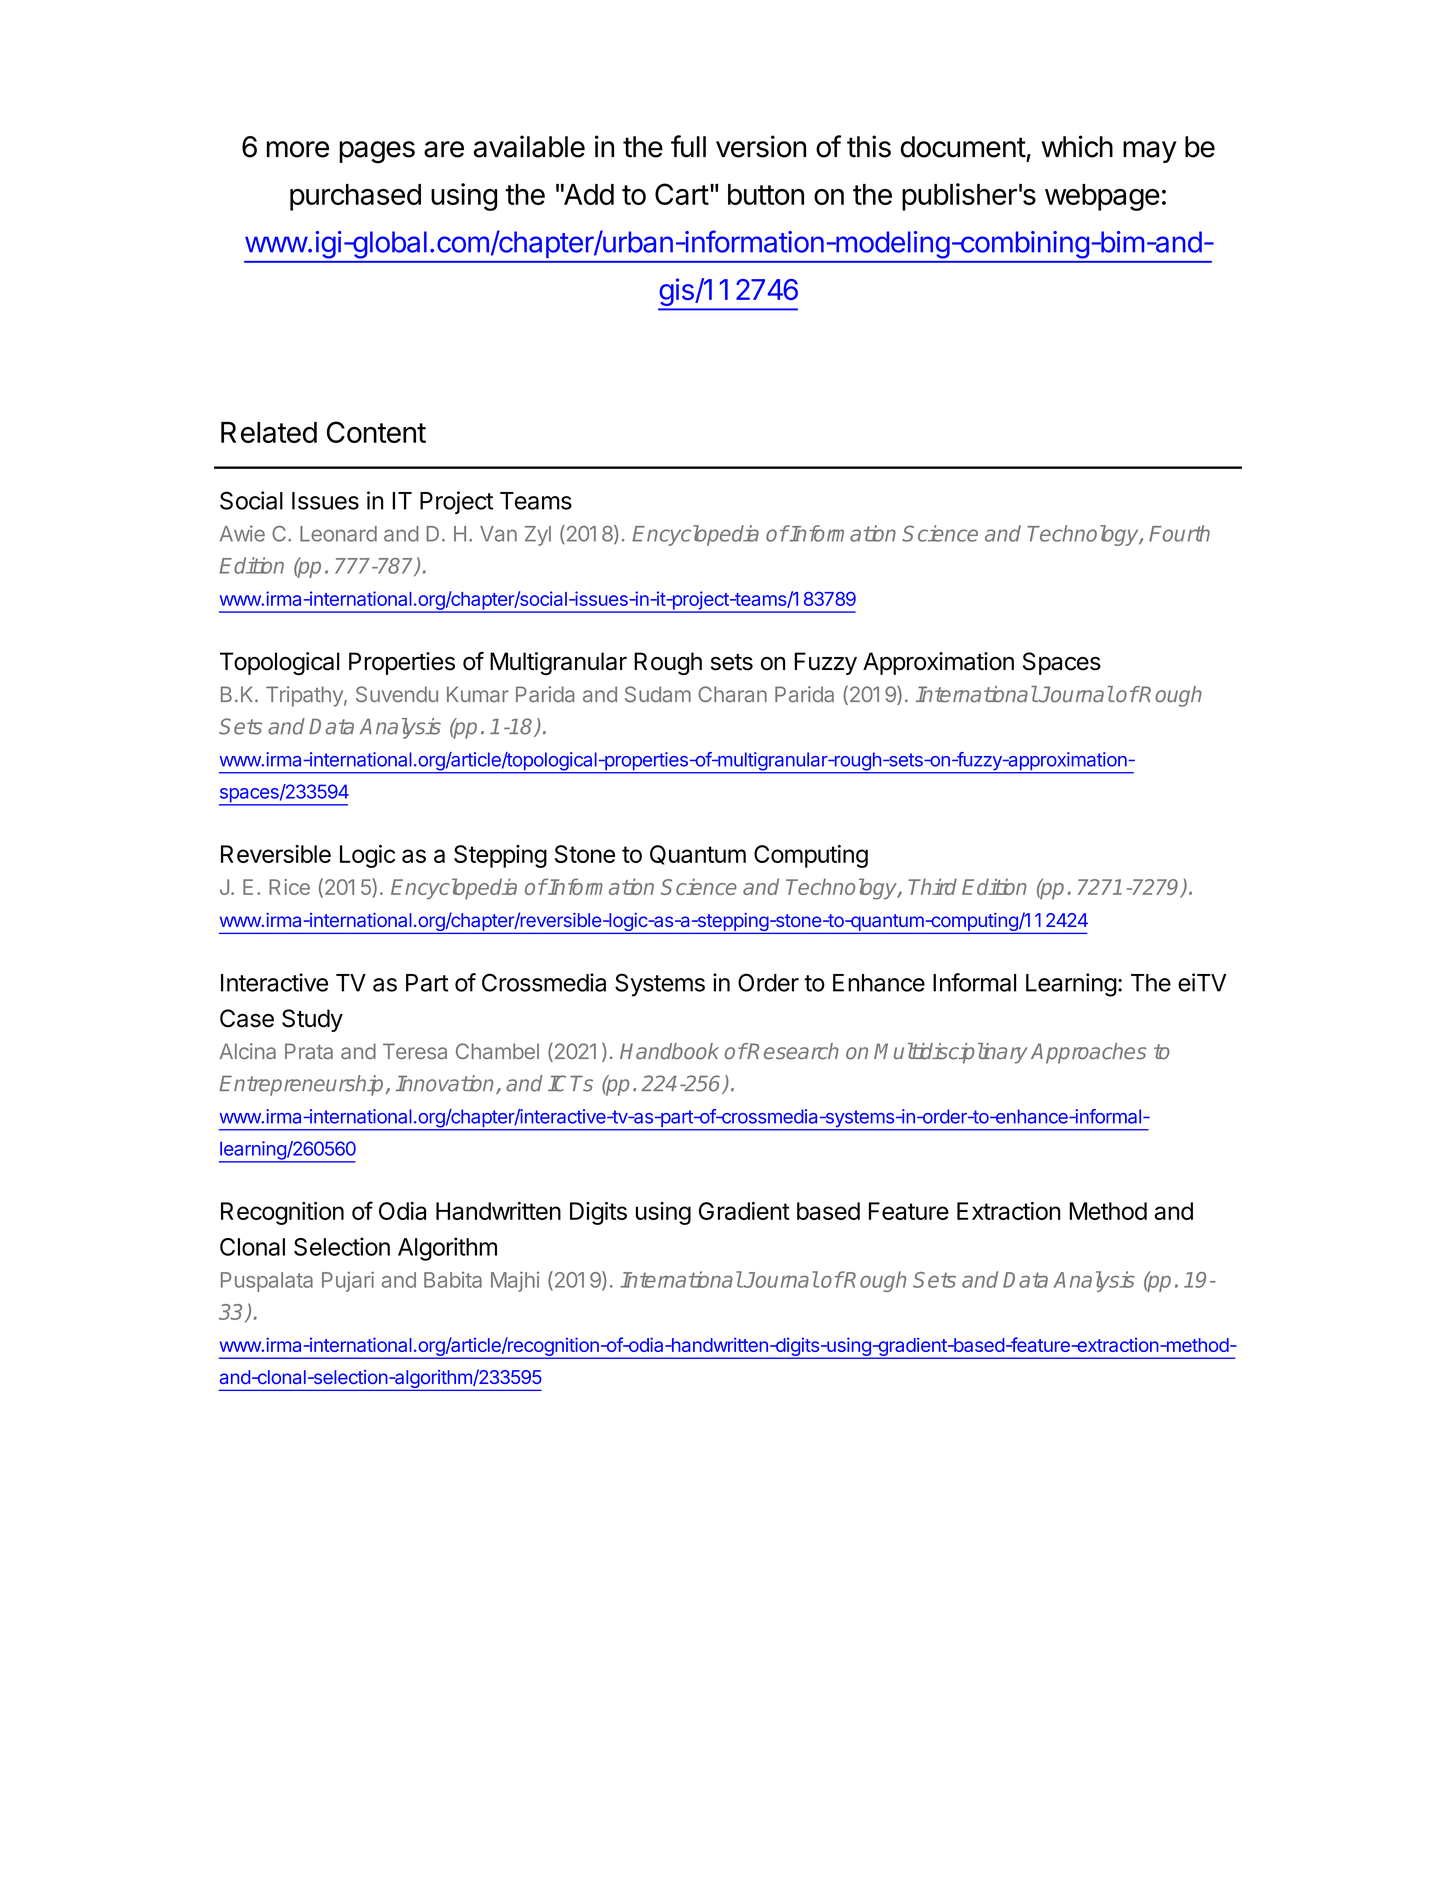  I want to click on Content, so click(376, 432).
